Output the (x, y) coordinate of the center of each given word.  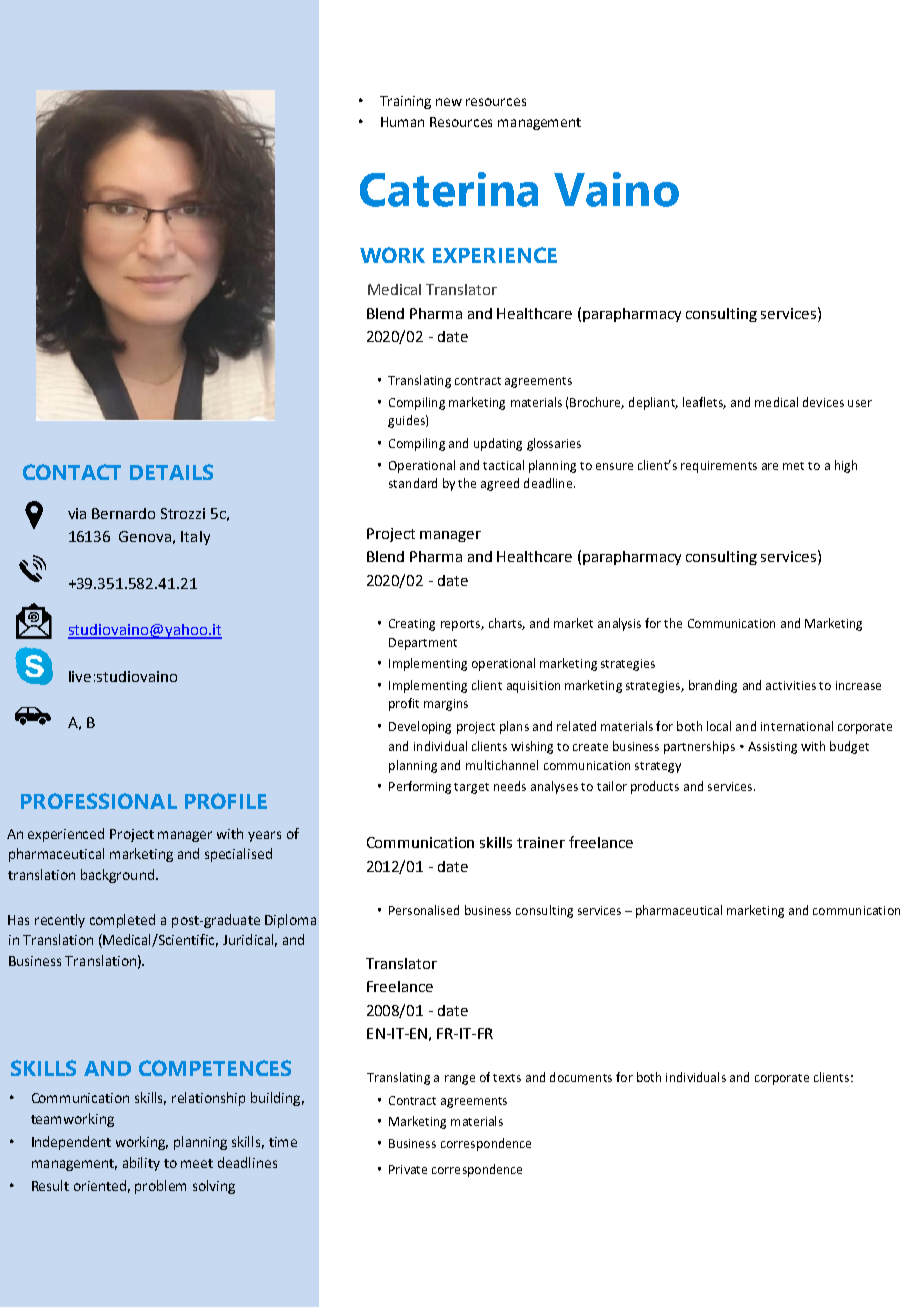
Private (408, 1169)
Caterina (449, 189)
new (449, 102)
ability (141, 1164)
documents (581, 1077)
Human (402, 122)
